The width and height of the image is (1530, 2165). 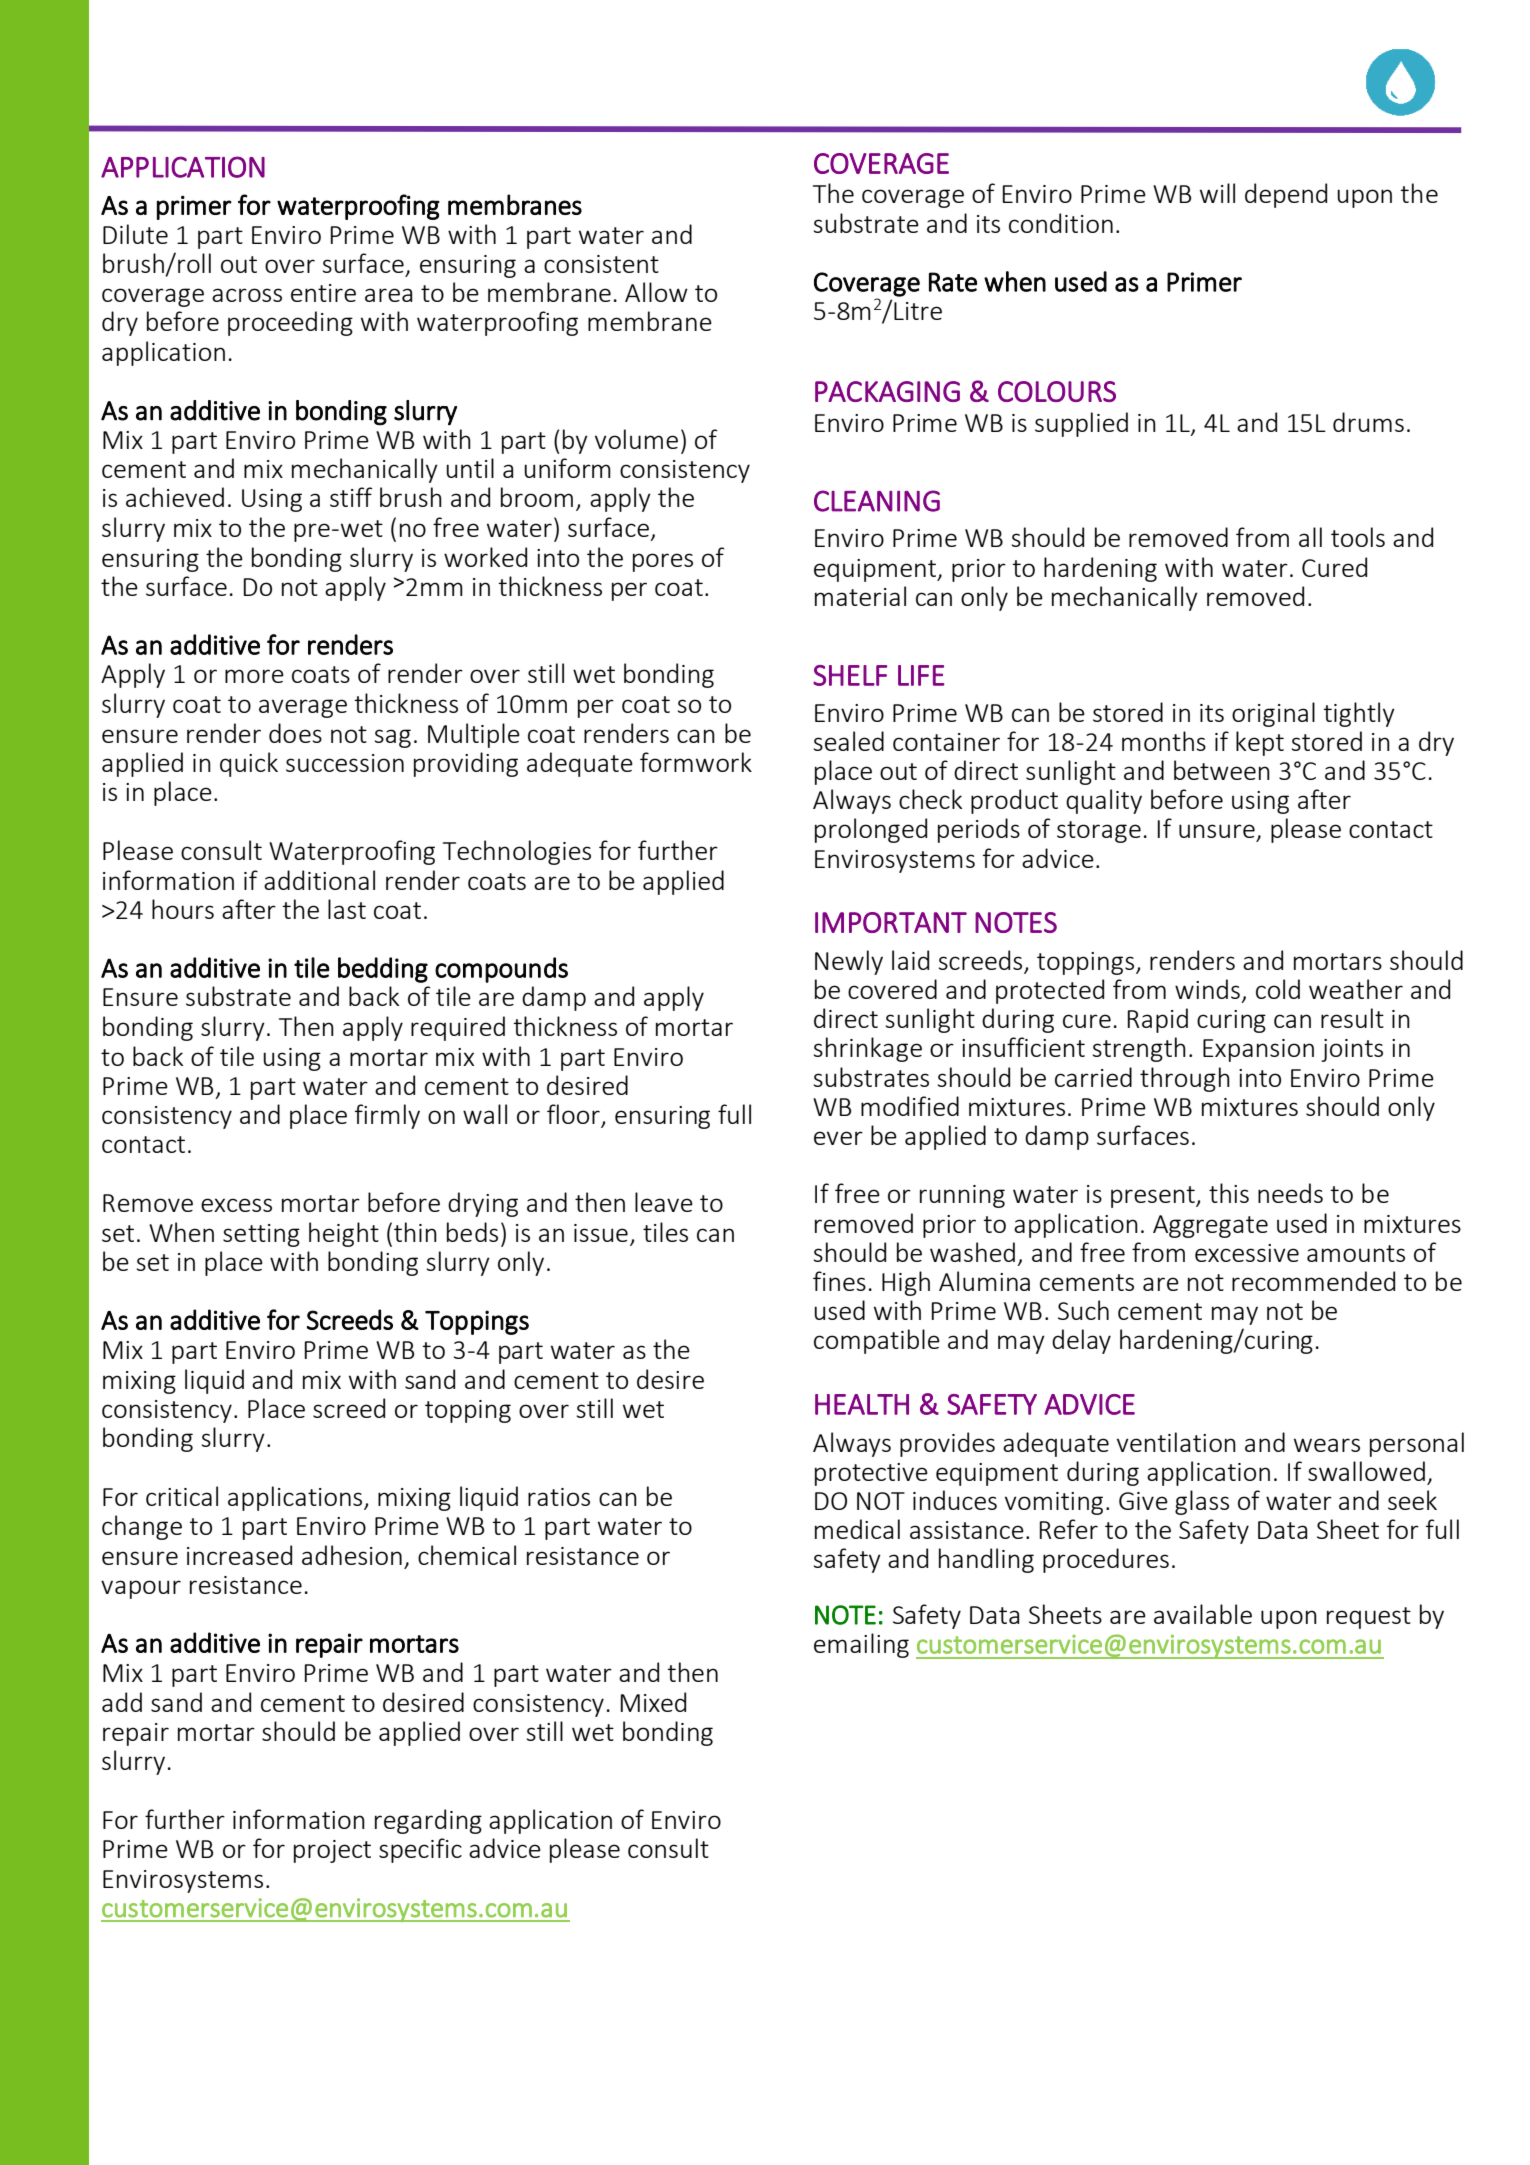 What do you see at coordinates (261, 1235) in the image?
I see `setting` at bounding box center [261, 1235].
